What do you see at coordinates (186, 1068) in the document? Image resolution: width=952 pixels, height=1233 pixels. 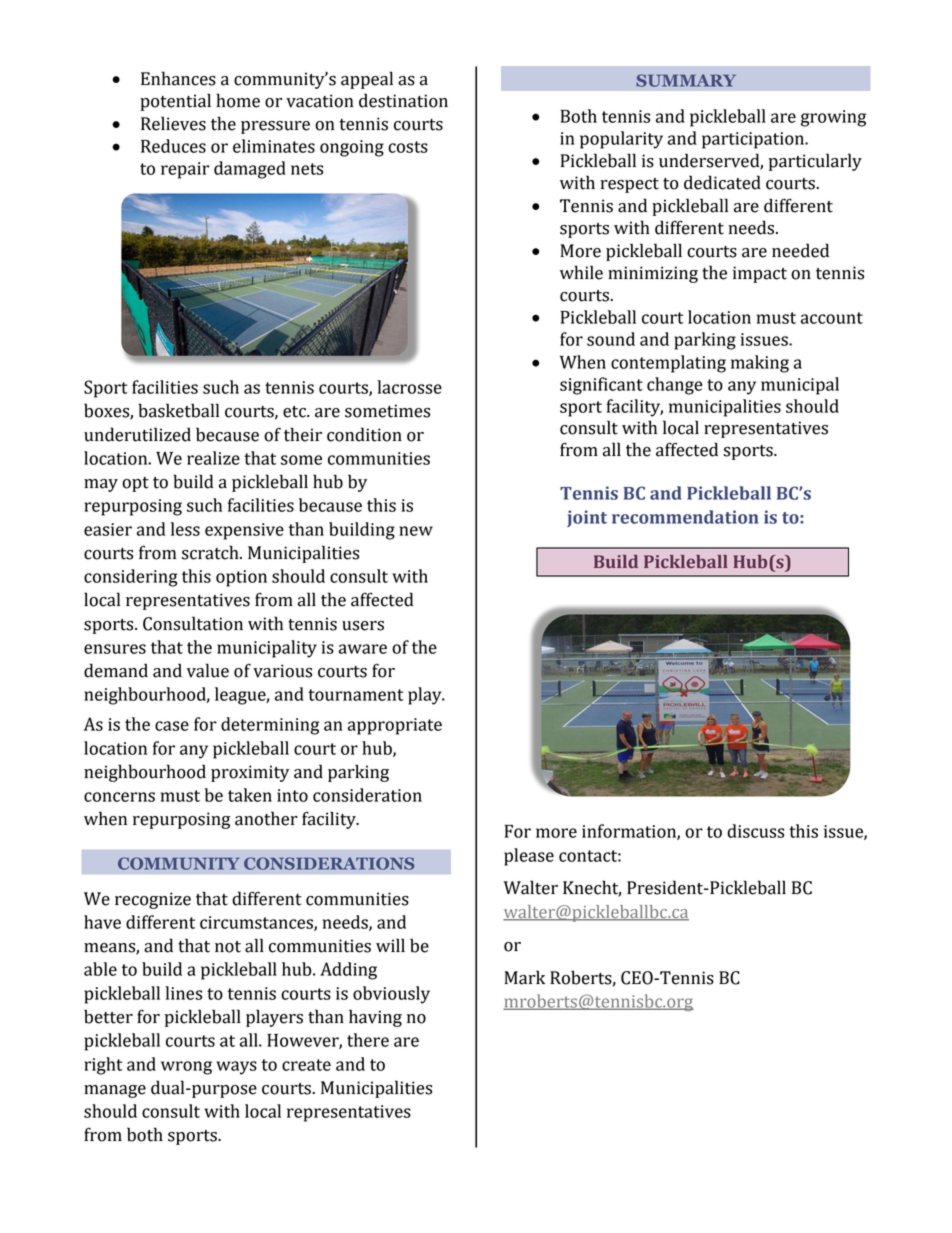 I see `wrong` at bounding box center [186, 1068].
